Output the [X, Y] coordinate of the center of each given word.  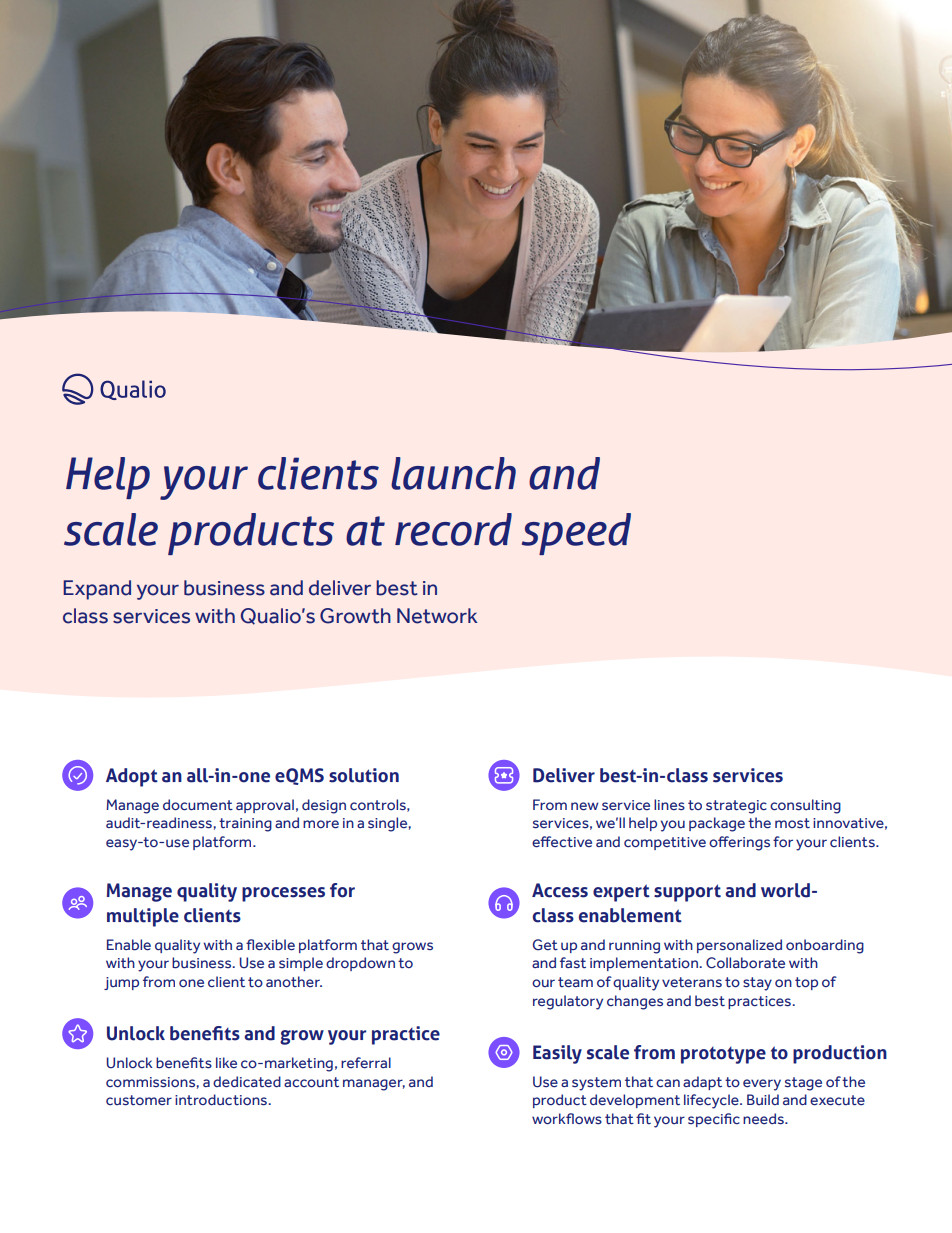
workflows [567, 1119]
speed [576, 534]
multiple [143, 917]
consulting [805, 806]
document [198, 805]
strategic [736, 807]
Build [763, 1099]
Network [437, 616]
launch [453, 473]
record [453, 529]
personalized [739, 946]
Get [545, 945]
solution [364, 775]
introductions [222, 1100]
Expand [97, 590]
